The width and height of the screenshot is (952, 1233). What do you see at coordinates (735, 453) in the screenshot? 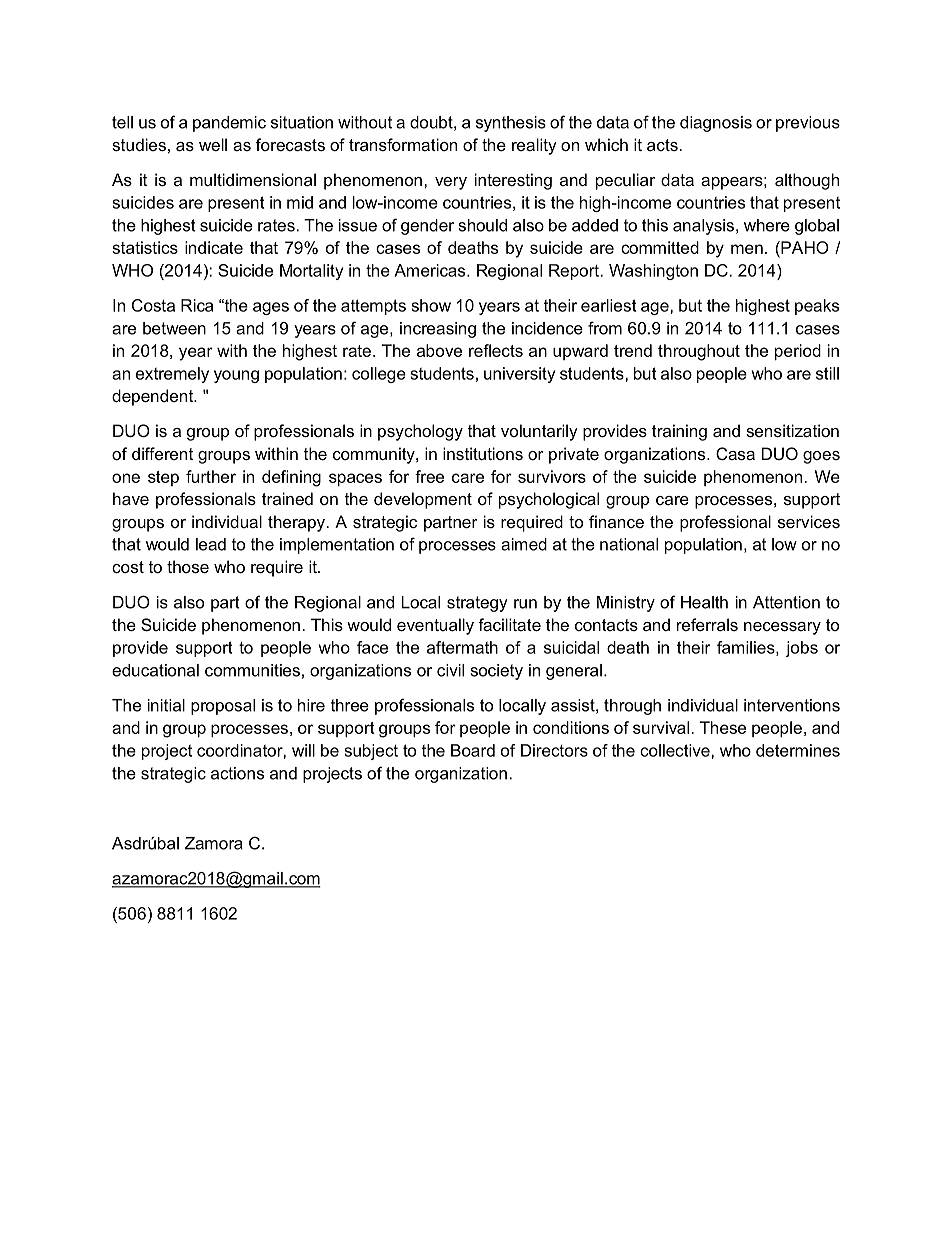
I see `Casa` at bounding box center [735, 453].
